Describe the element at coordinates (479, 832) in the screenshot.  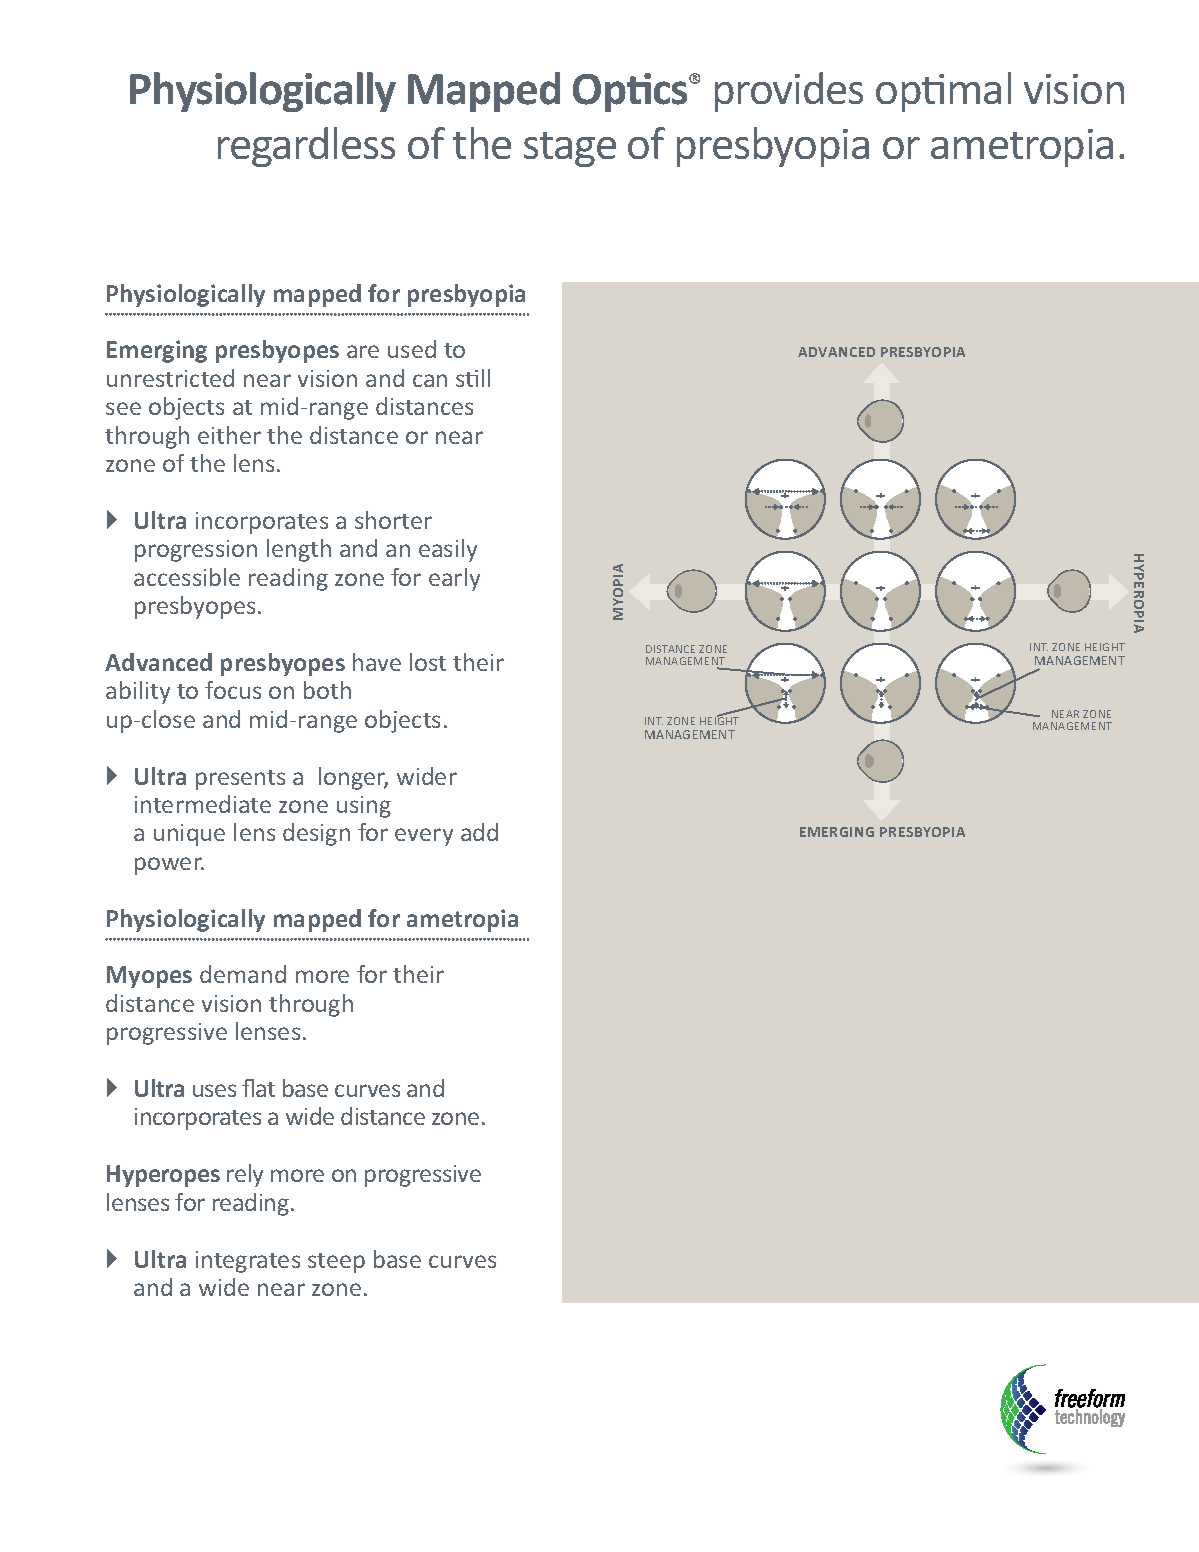
I see `add` at that location.
